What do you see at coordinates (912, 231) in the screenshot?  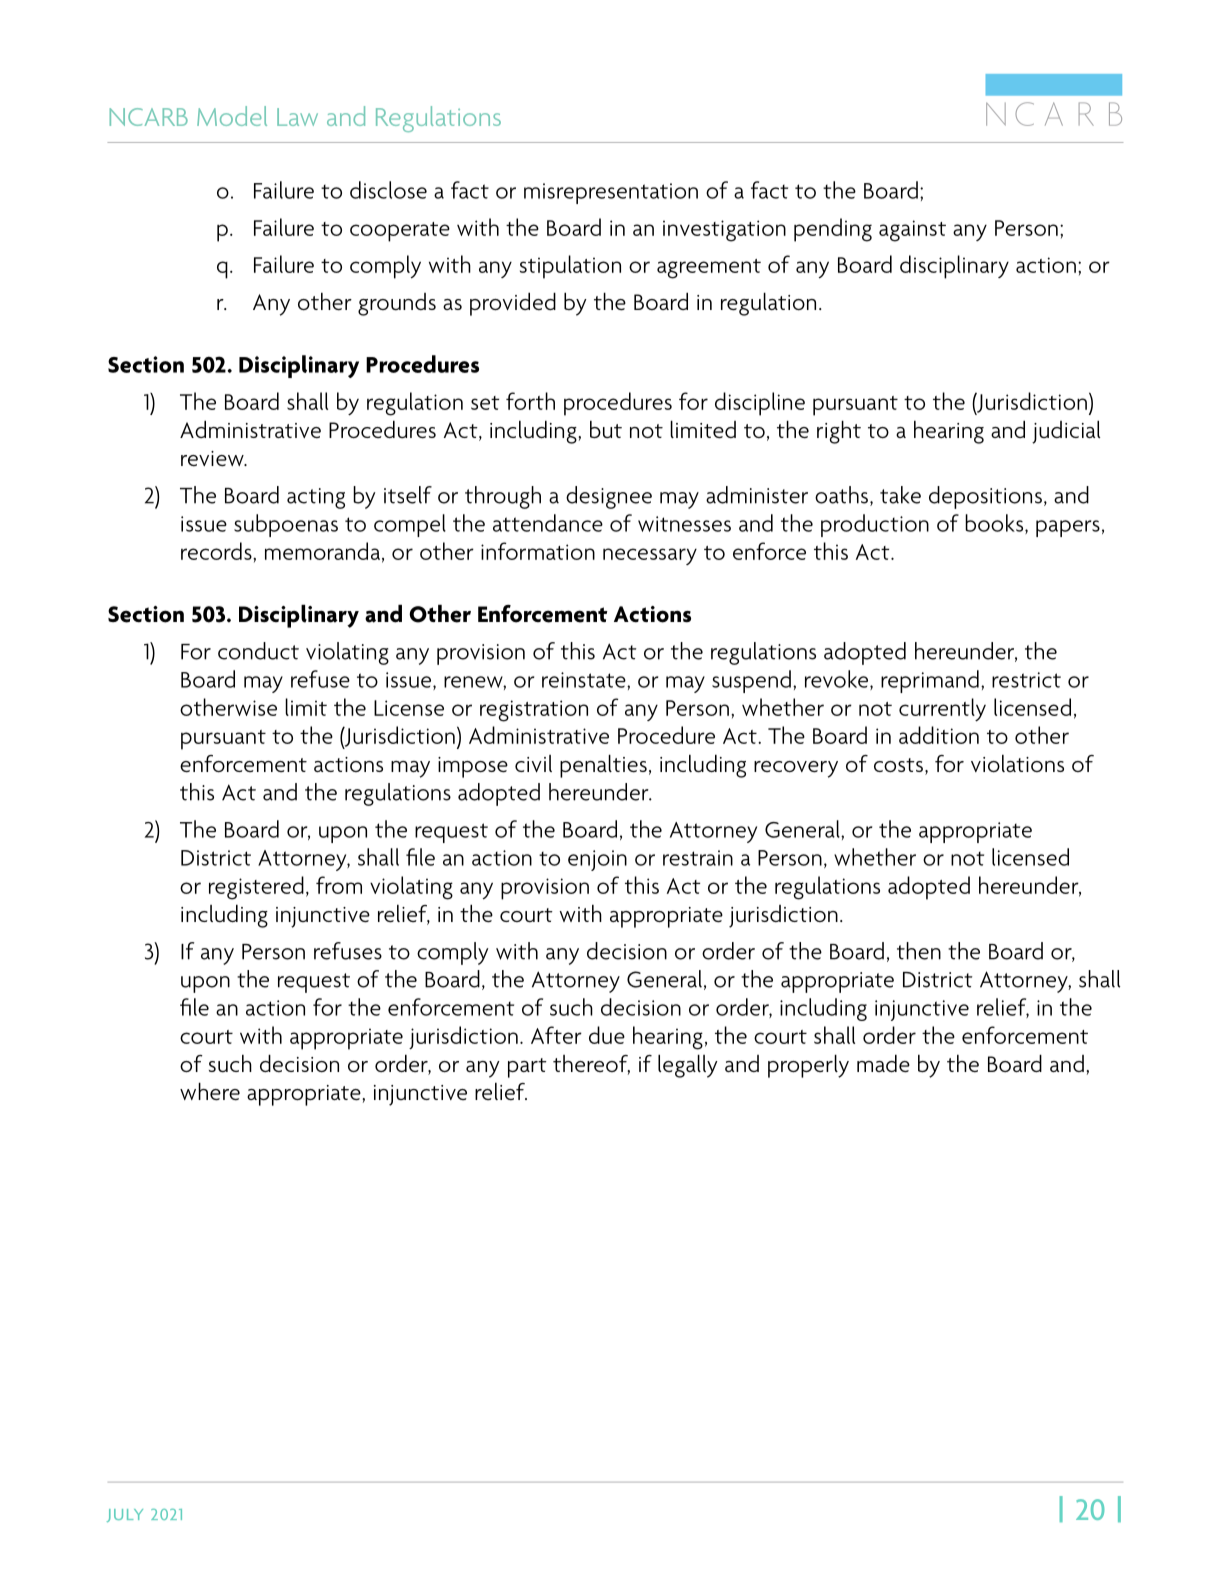 I see `against` at bounding box center [912, 231].
